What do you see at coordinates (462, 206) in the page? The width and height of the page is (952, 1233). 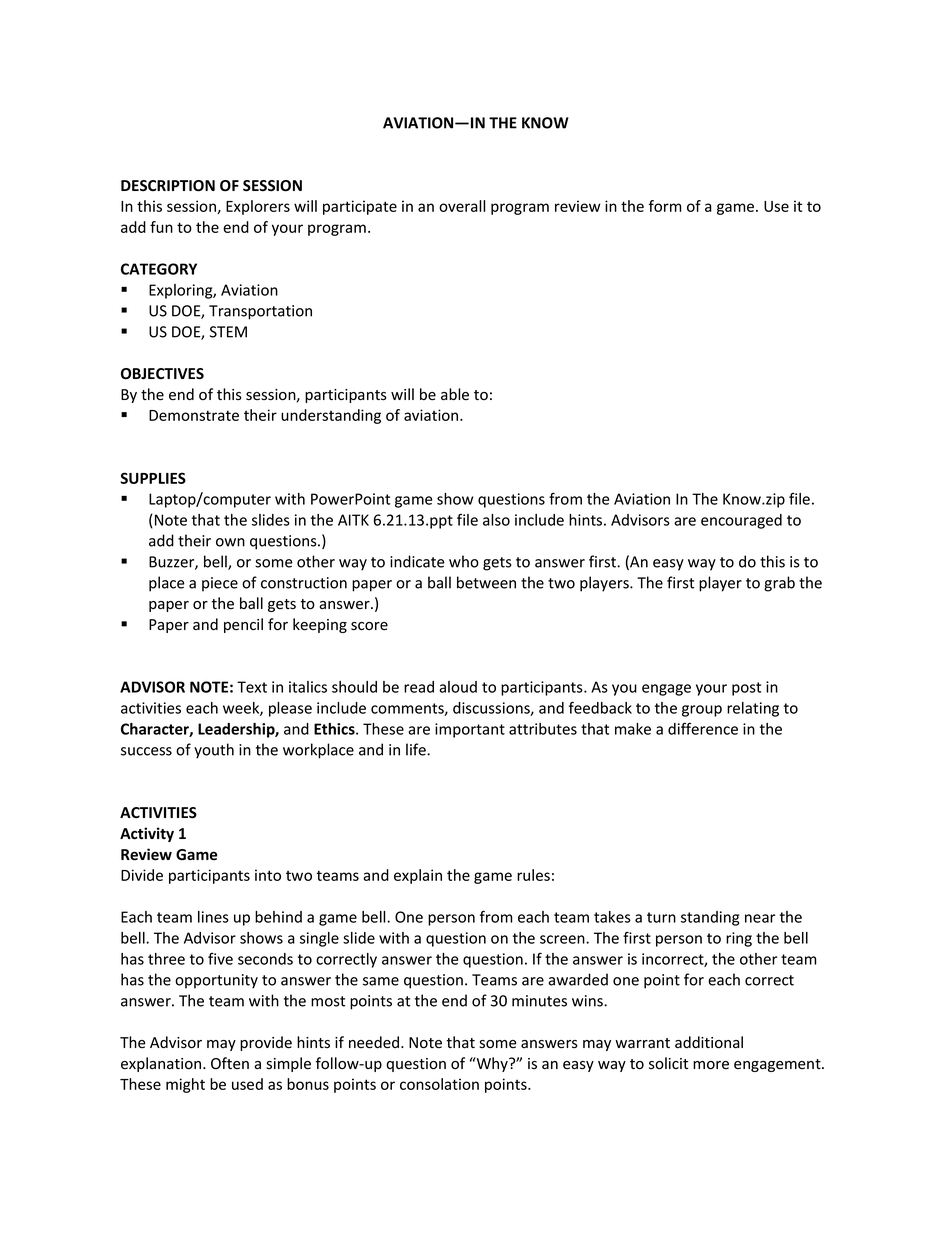 I see `overall` at bounding box center [462, 206].
